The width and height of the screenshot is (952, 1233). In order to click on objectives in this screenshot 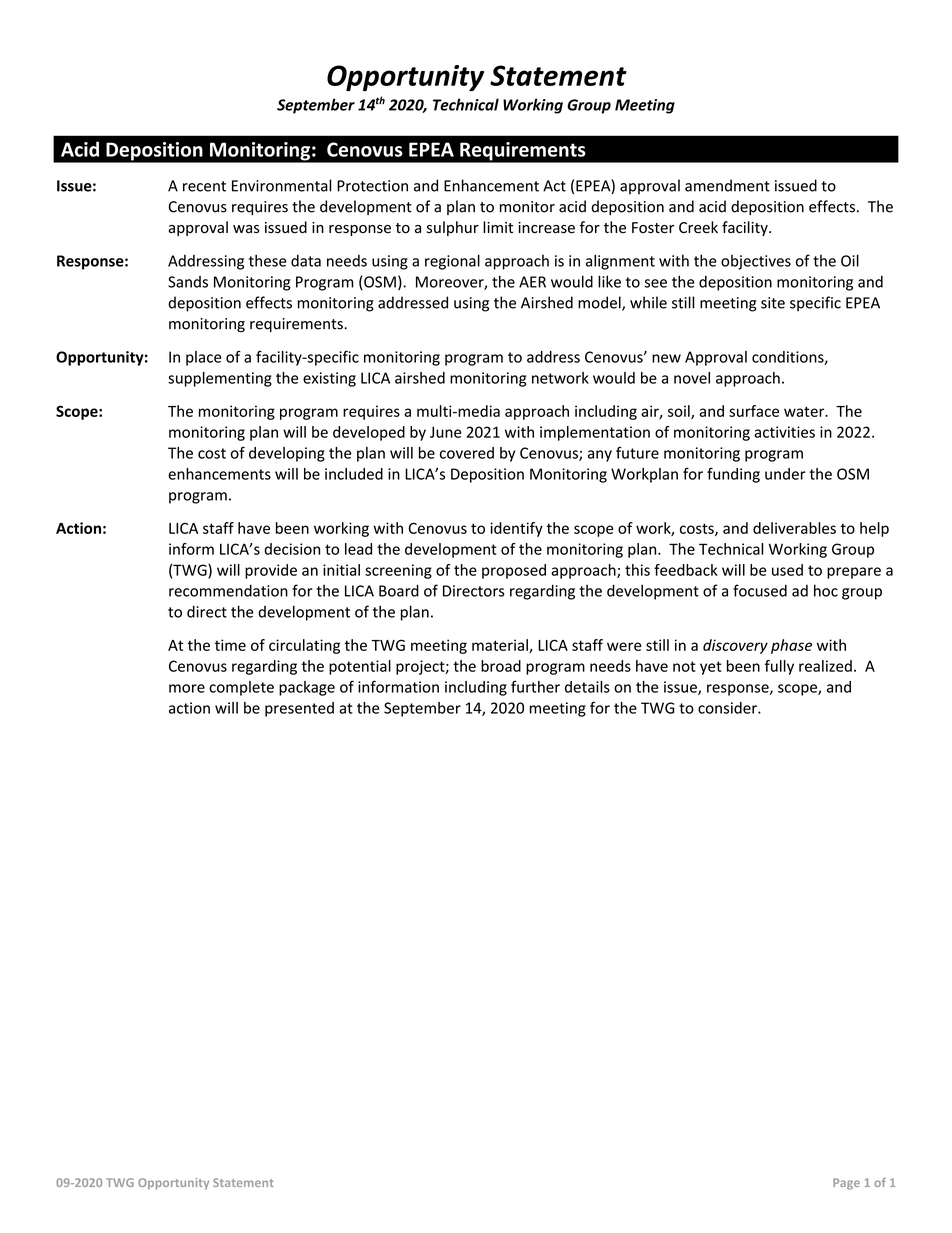, I will do `click(756, 262)`.
